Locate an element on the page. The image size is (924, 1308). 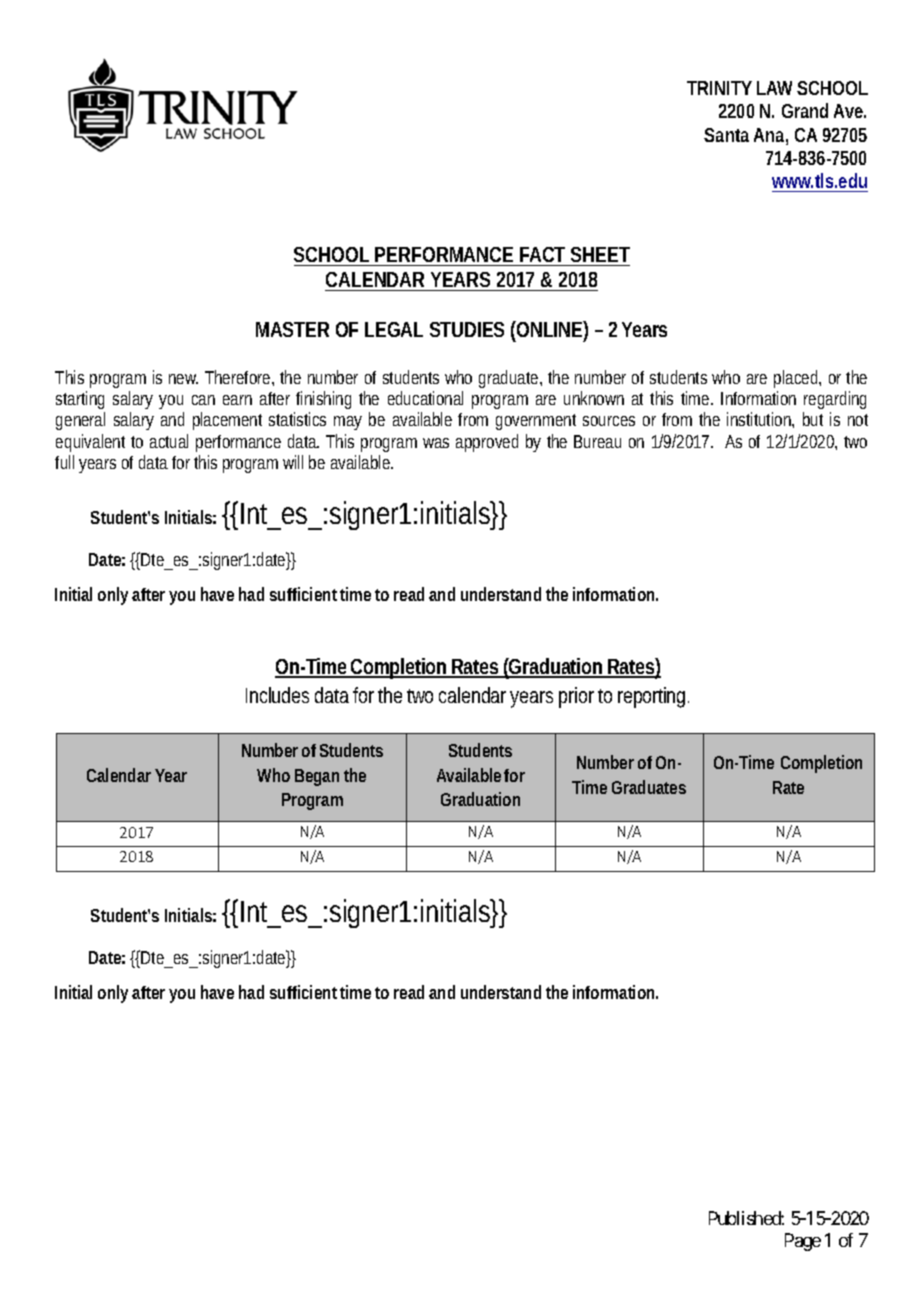
Page is located at coordinates (803, 1242).
